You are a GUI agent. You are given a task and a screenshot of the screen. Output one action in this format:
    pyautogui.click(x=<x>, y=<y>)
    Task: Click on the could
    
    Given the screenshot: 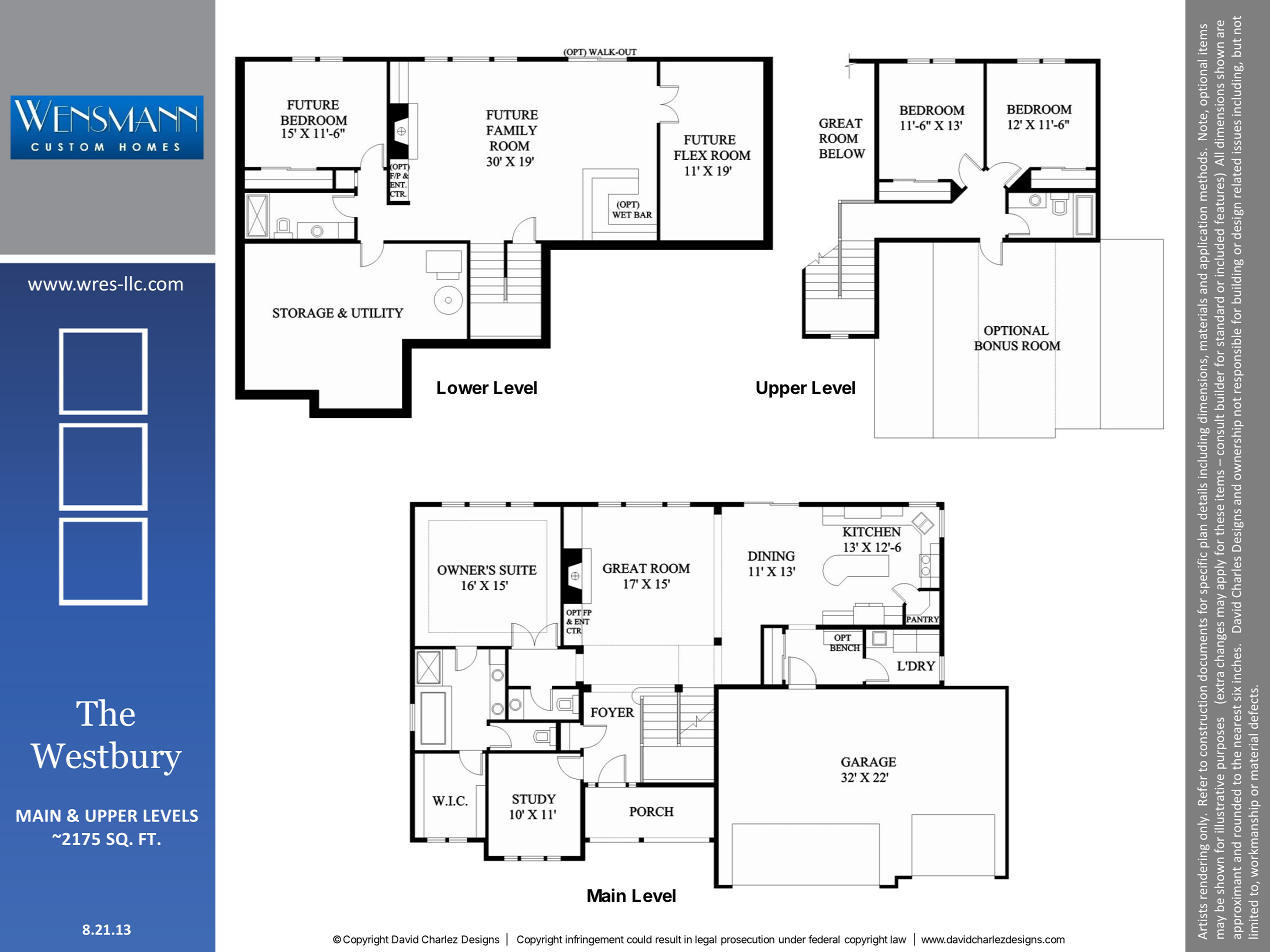 What is the action you would take?
    pyautogui.click(x=639, y=939)
